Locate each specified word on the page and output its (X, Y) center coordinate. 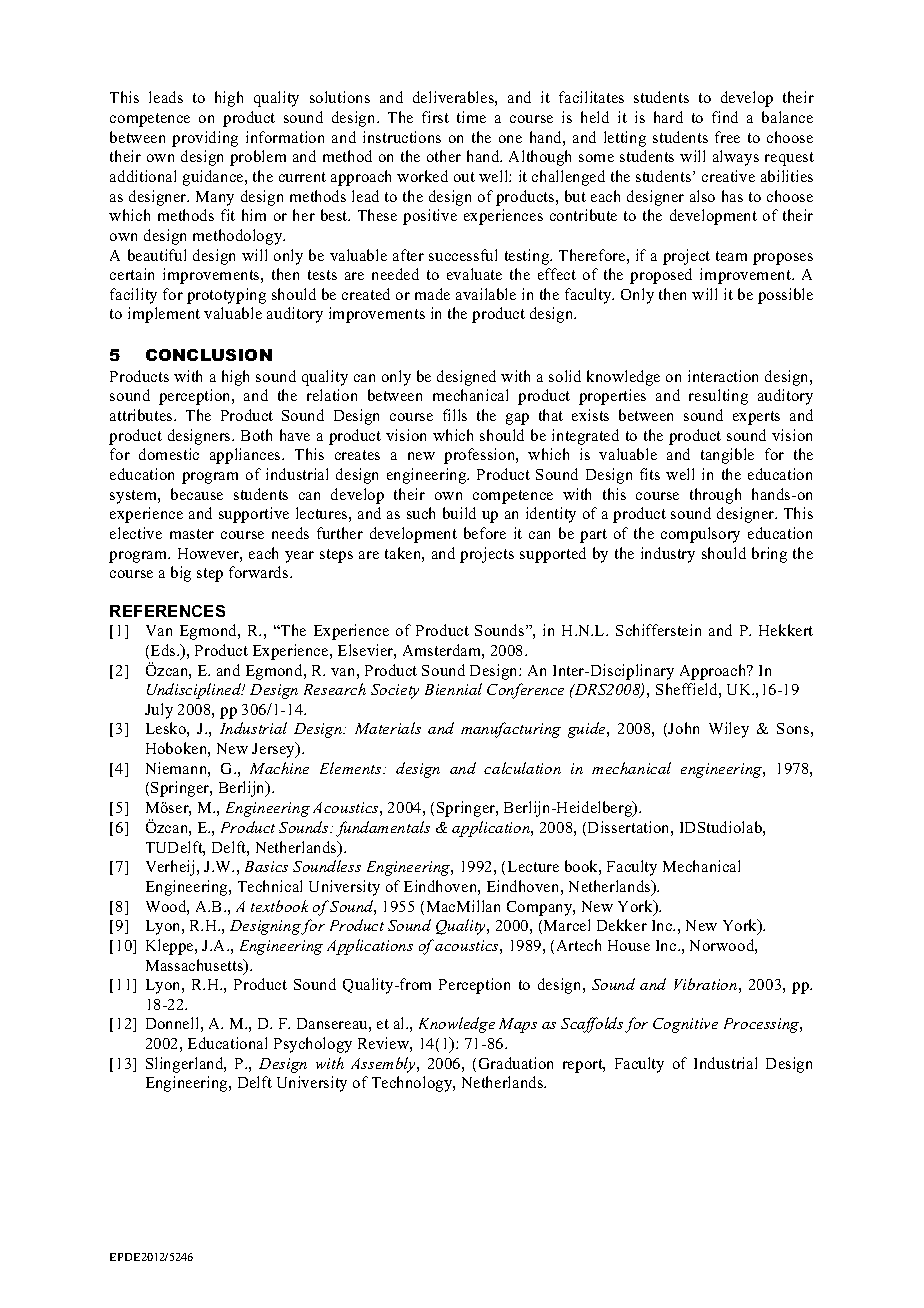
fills (455, 415)
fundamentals (383, 829)
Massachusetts (196, 966)
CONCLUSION (209, 355)
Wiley (729, 730)
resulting (718, 397)
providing (205, 139)
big (181, 574)
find (725, 117)
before (485, 533)
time (471, 117)
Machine (279, 768)
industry (668, 555)
